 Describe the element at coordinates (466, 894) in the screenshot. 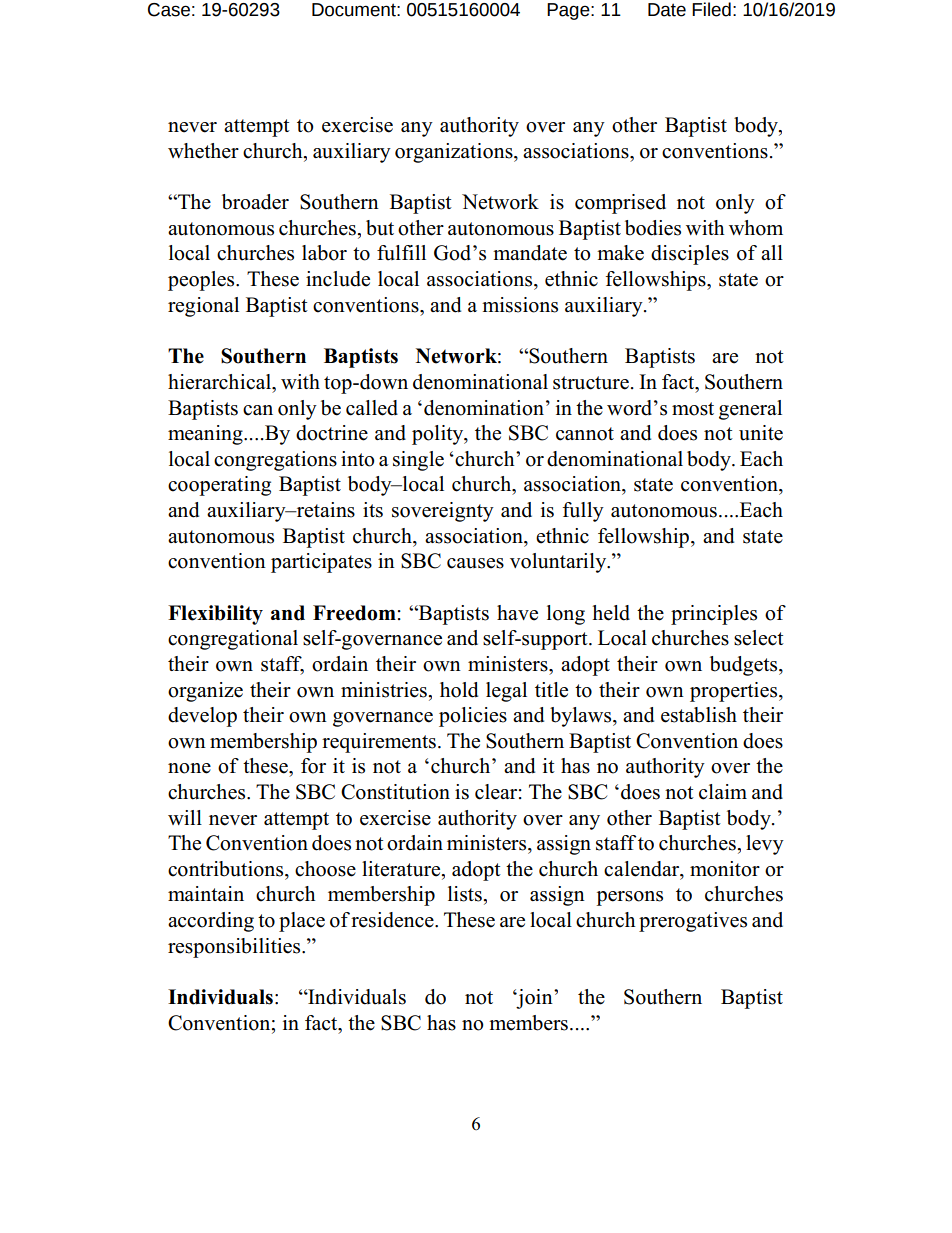

I see `lists` at that location.
